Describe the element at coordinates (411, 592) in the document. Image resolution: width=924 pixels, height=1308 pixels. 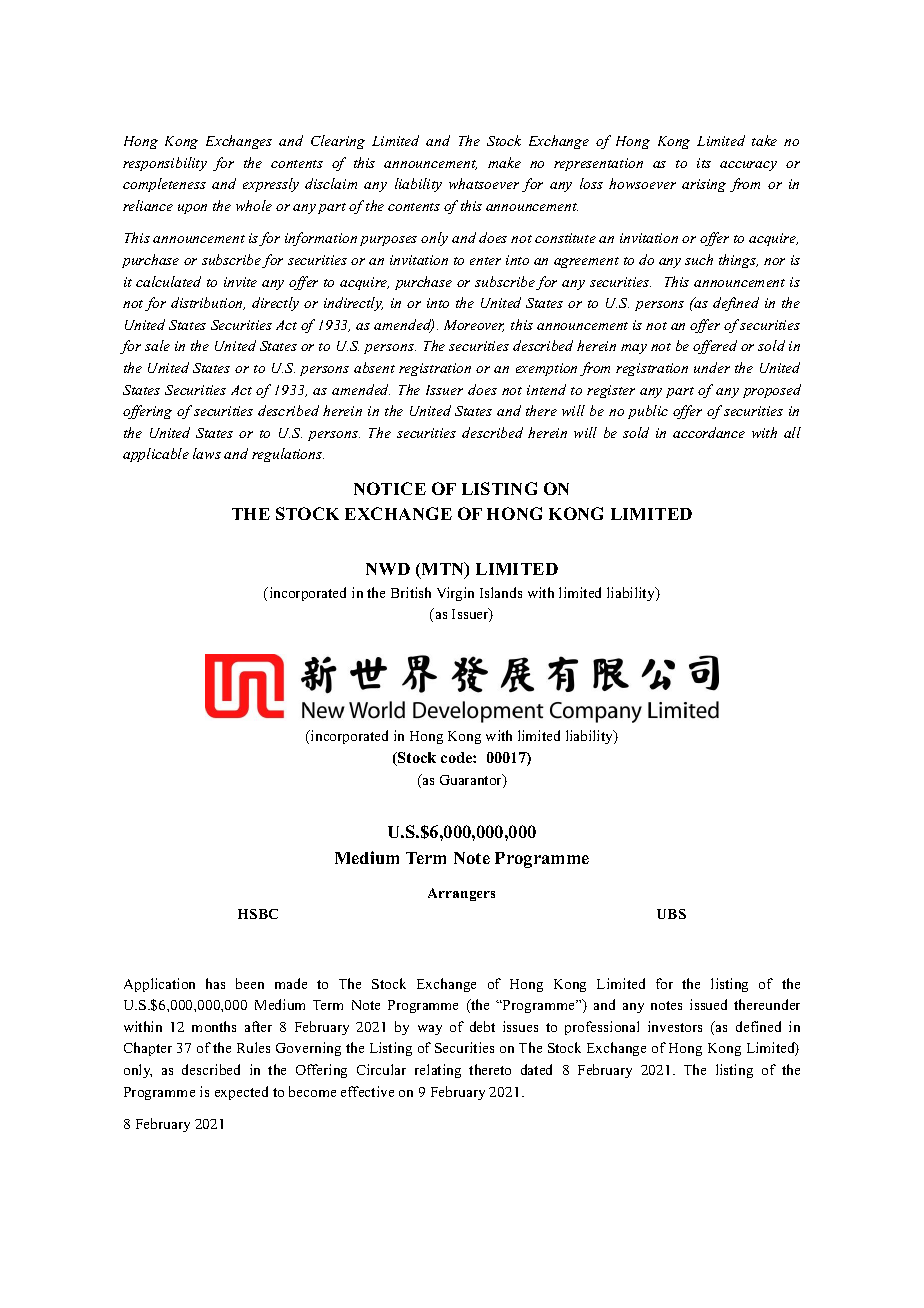
I see `British` at that location.
